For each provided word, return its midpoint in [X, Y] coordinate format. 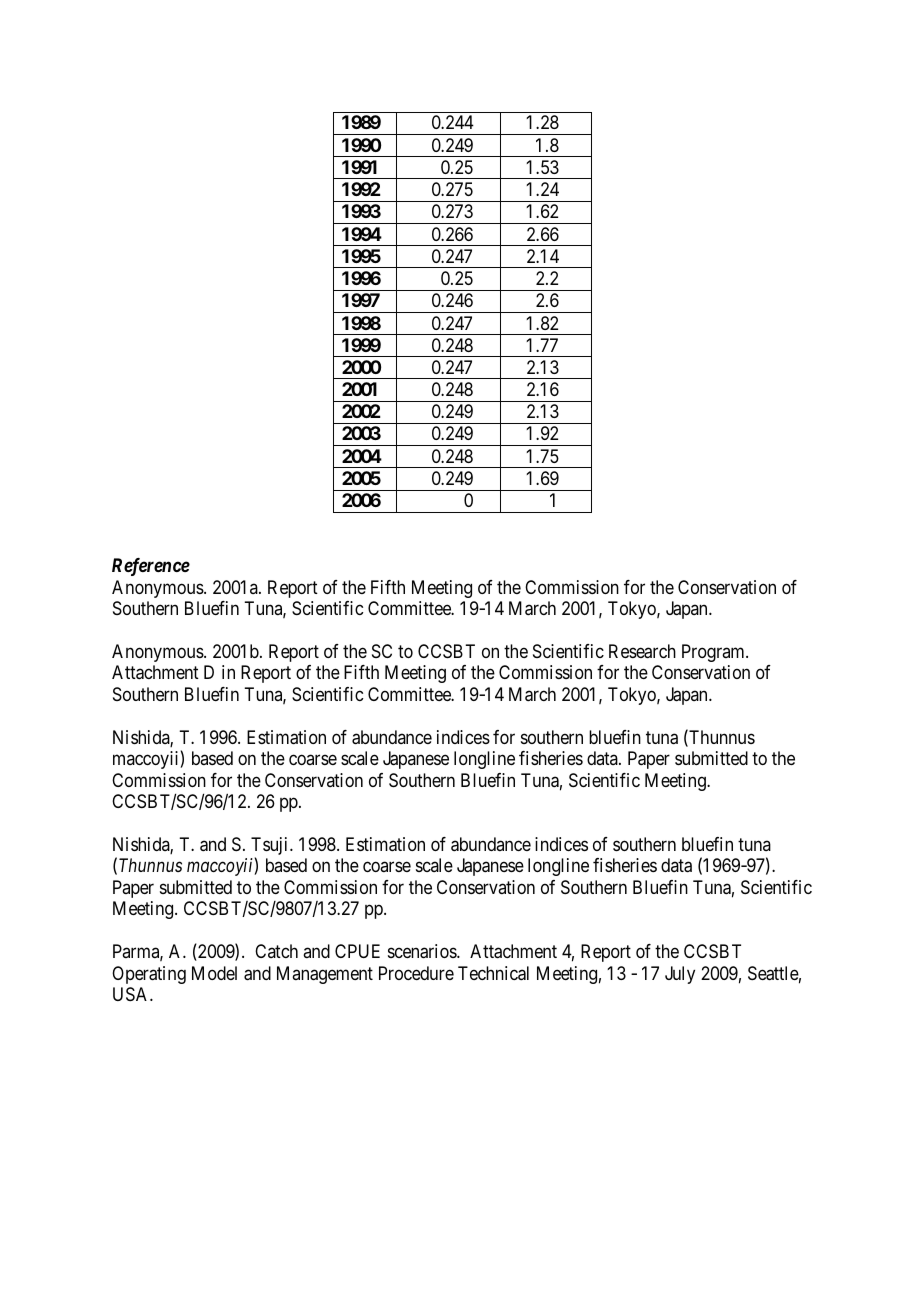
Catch [276, 951]
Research [642, 651]
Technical [493, 973]
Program [714, 653]
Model [214, 973]
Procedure [416, 973]
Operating [149, 975]
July [680, 975]
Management [325, 975]
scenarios [423, 951]
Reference [151, 567]
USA [132, 994]
